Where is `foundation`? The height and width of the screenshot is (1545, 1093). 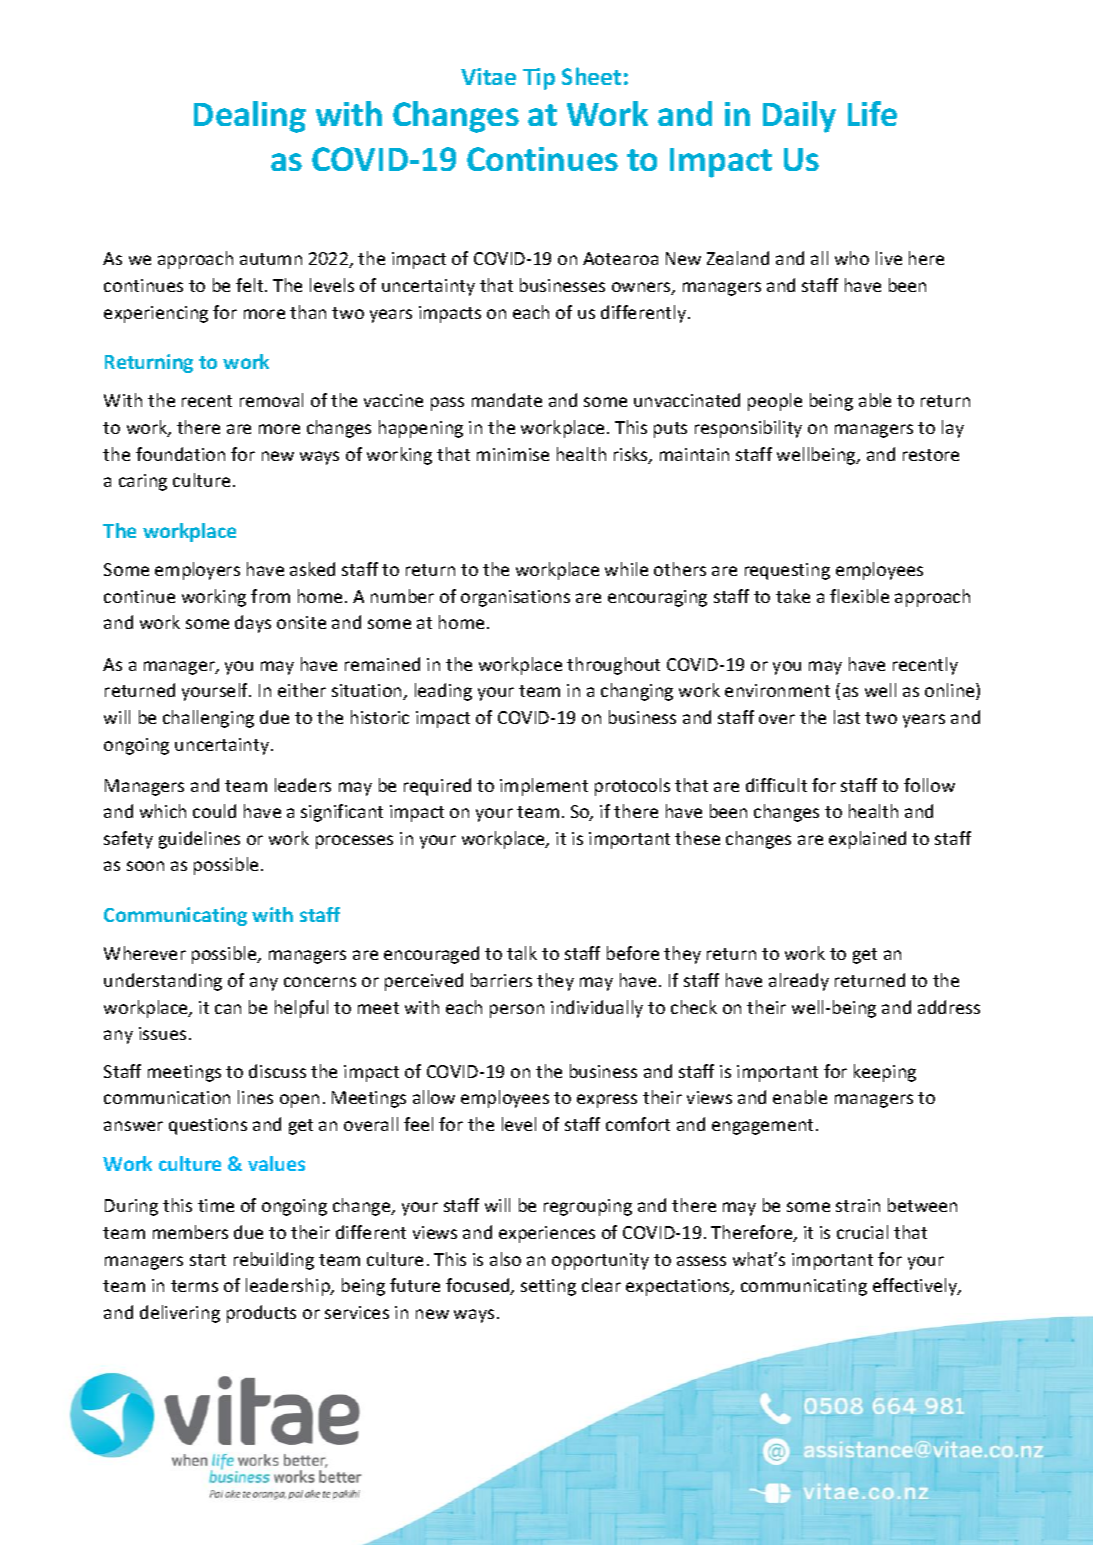 foundation is located at coordinates (180, 454).
